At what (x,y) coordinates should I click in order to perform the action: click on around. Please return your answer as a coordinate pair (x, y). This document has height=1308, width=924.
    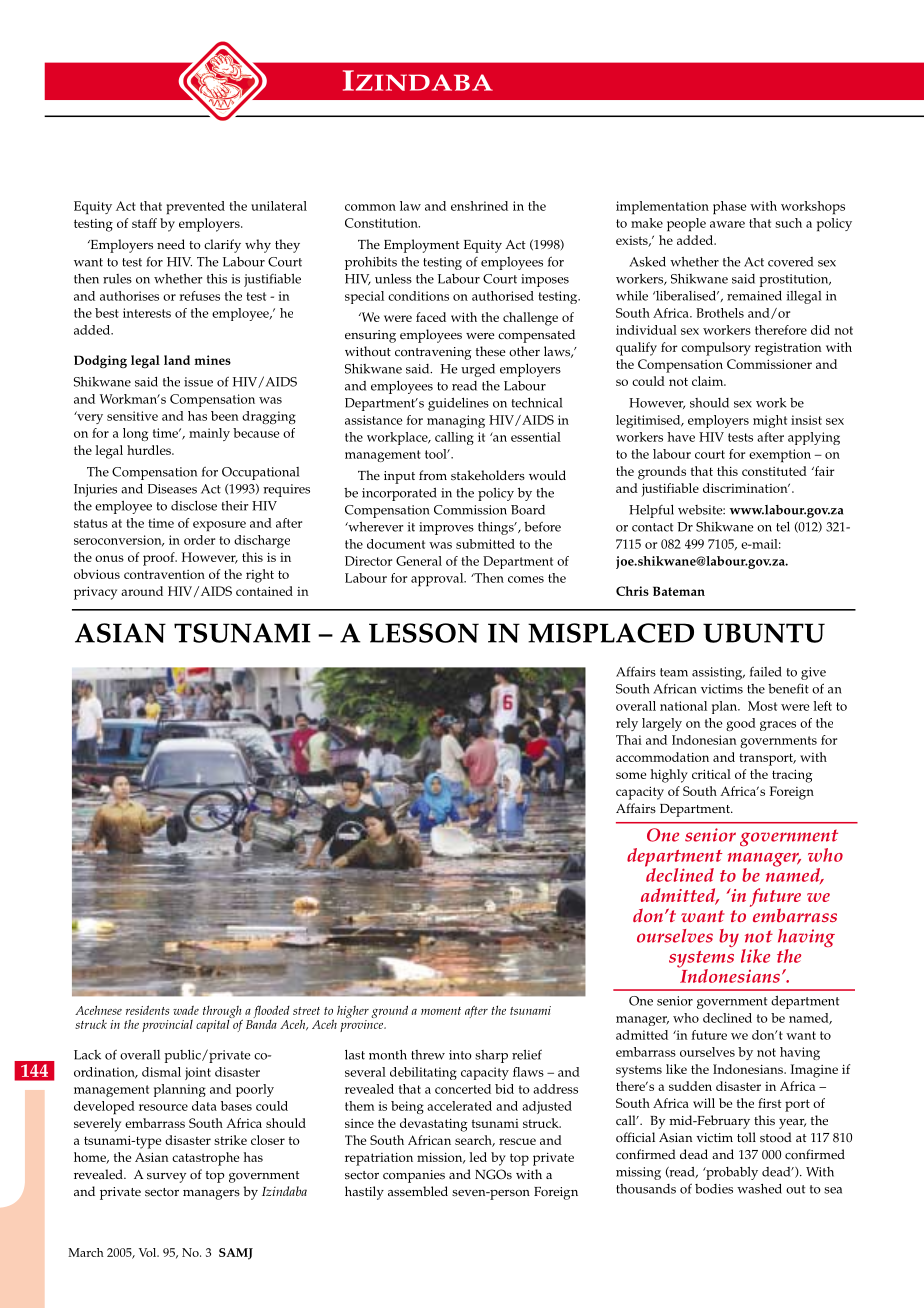
    Looking at the image, I should click on (142, 591).
